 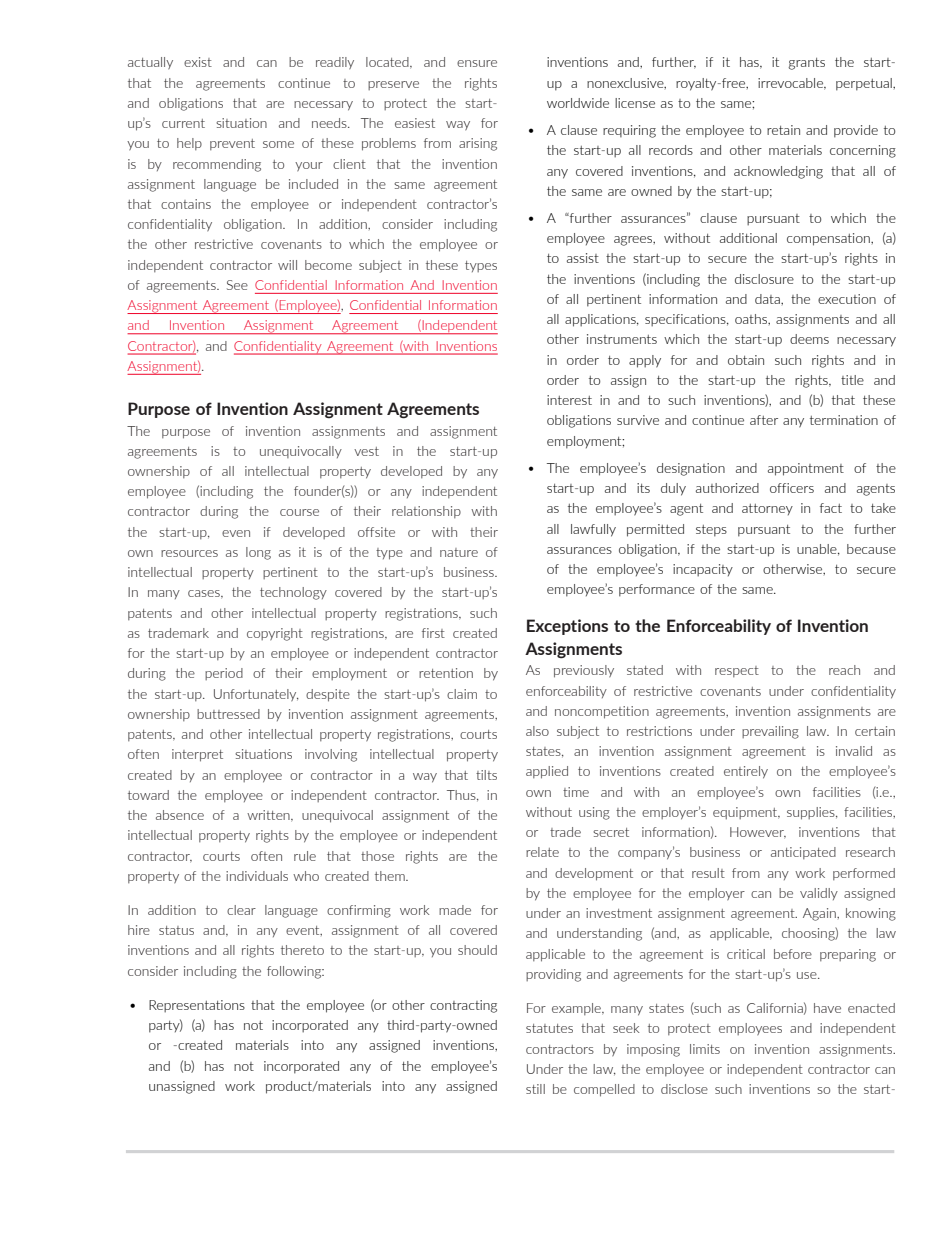 I want to click on still, so click(x=535, y=1089).
